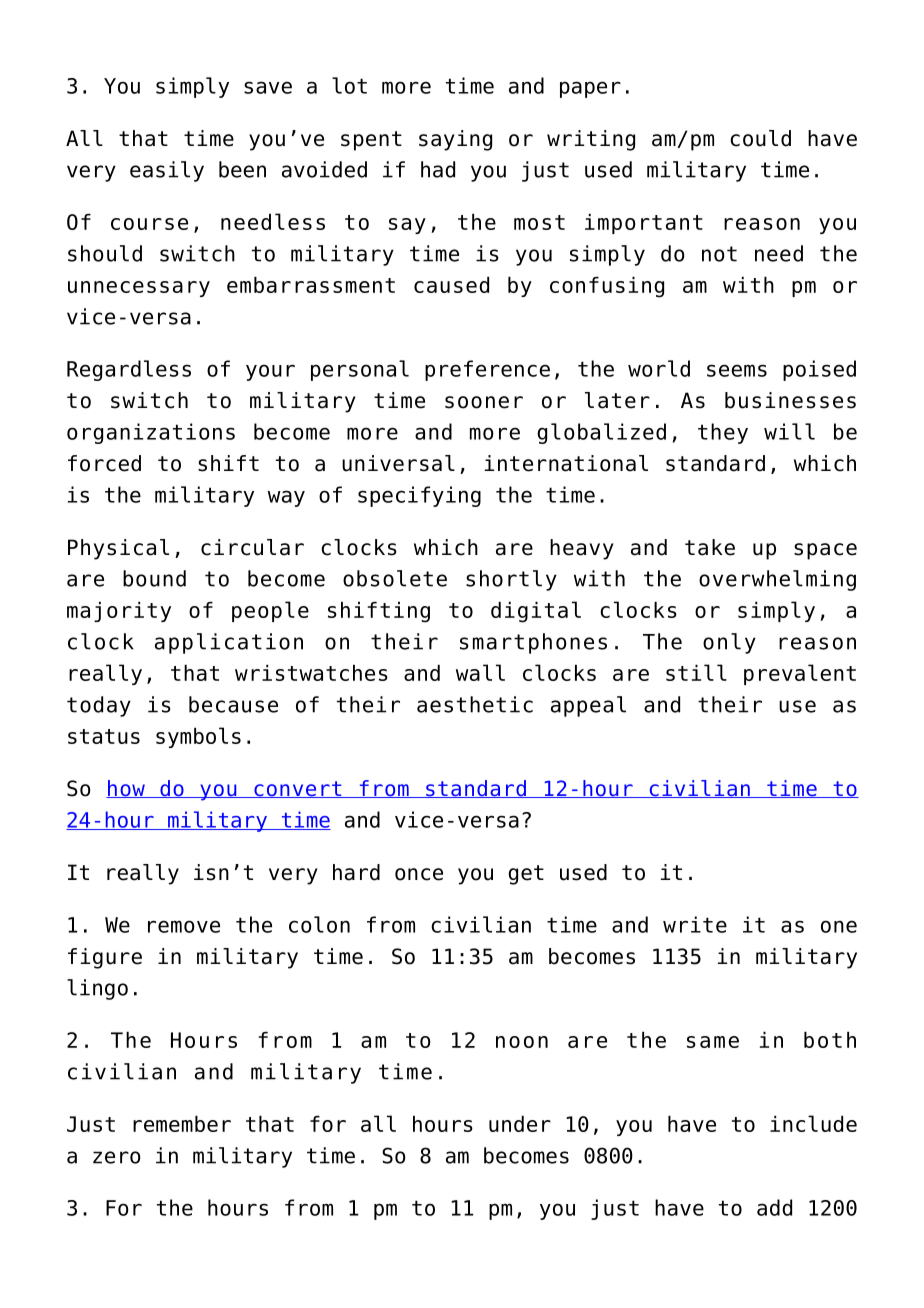 Image resolution: width=924 pixels, height=1308 pixels. What do you see at coordinates (167, 171) in the document?
I see `easily` at bounding box center [167, 171].
